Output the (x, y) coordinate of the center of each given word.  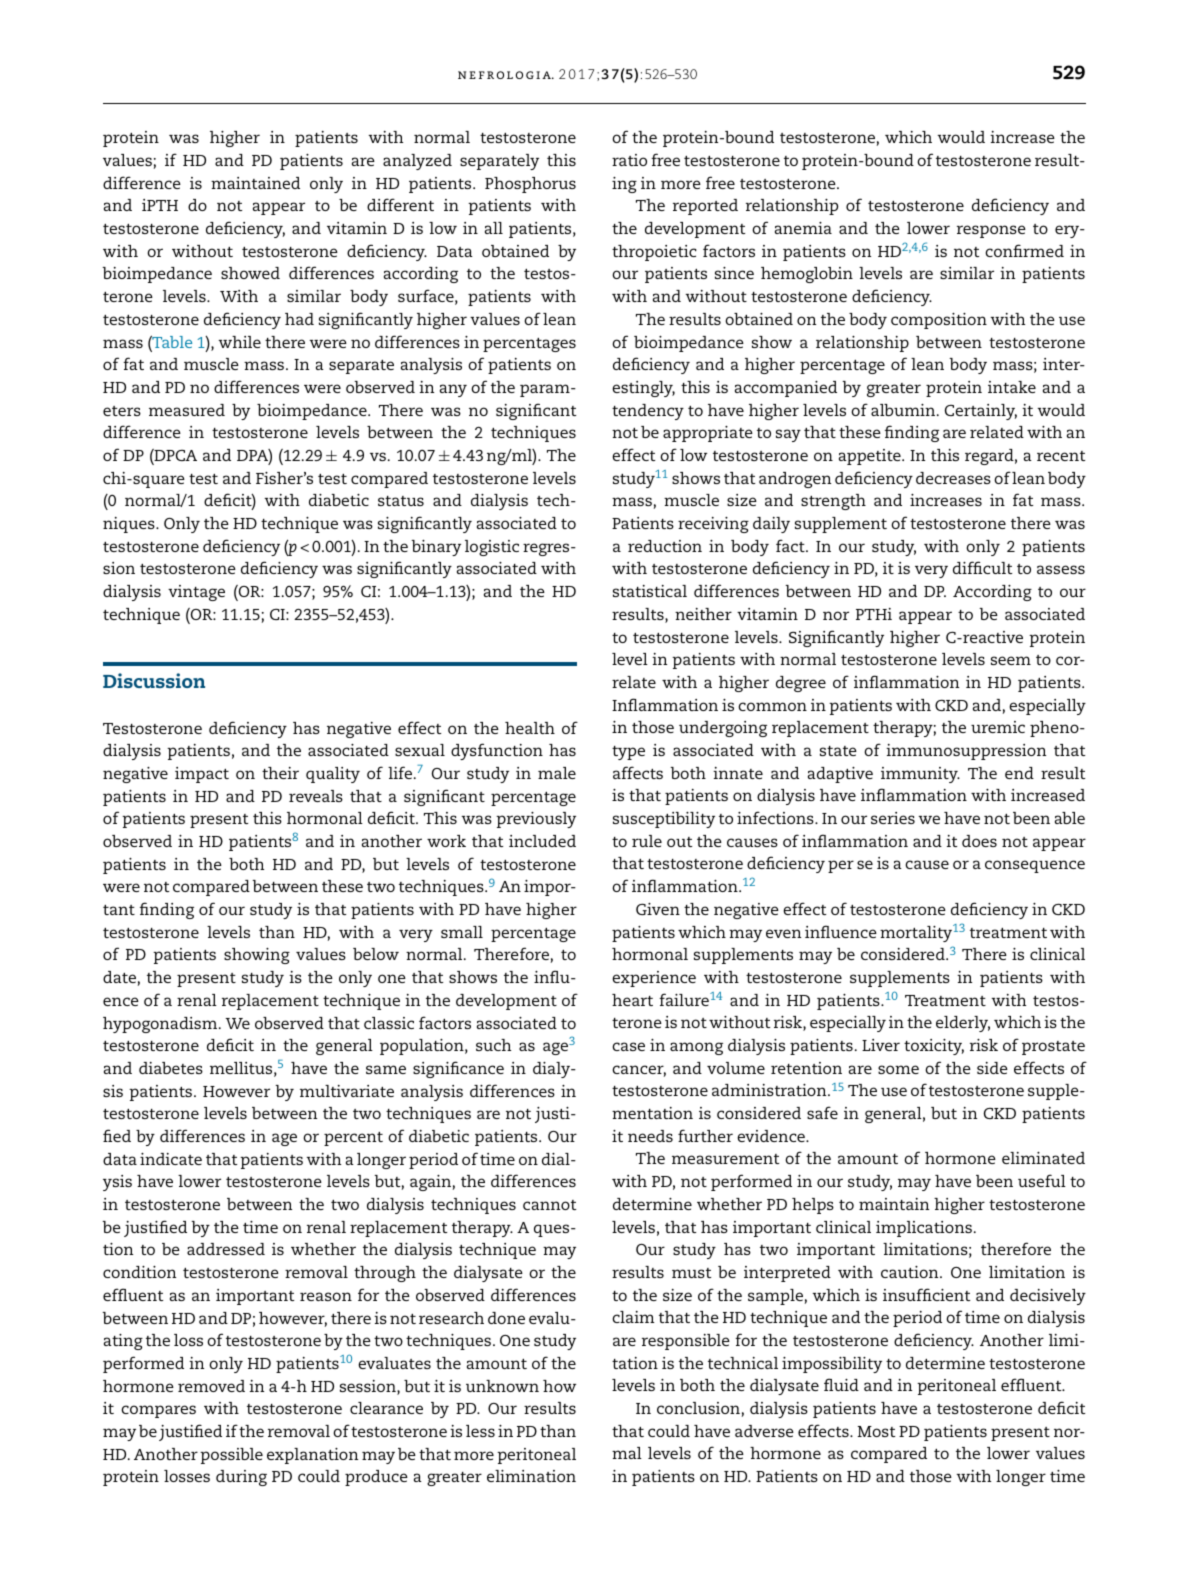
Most (876, 1431)
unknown (502, 1386)
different (400, 204)
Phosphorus (530, 185)
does (979, 841)
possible (231, 1456)
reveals (316, 796)
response (991, 231)
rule (647, 841)
